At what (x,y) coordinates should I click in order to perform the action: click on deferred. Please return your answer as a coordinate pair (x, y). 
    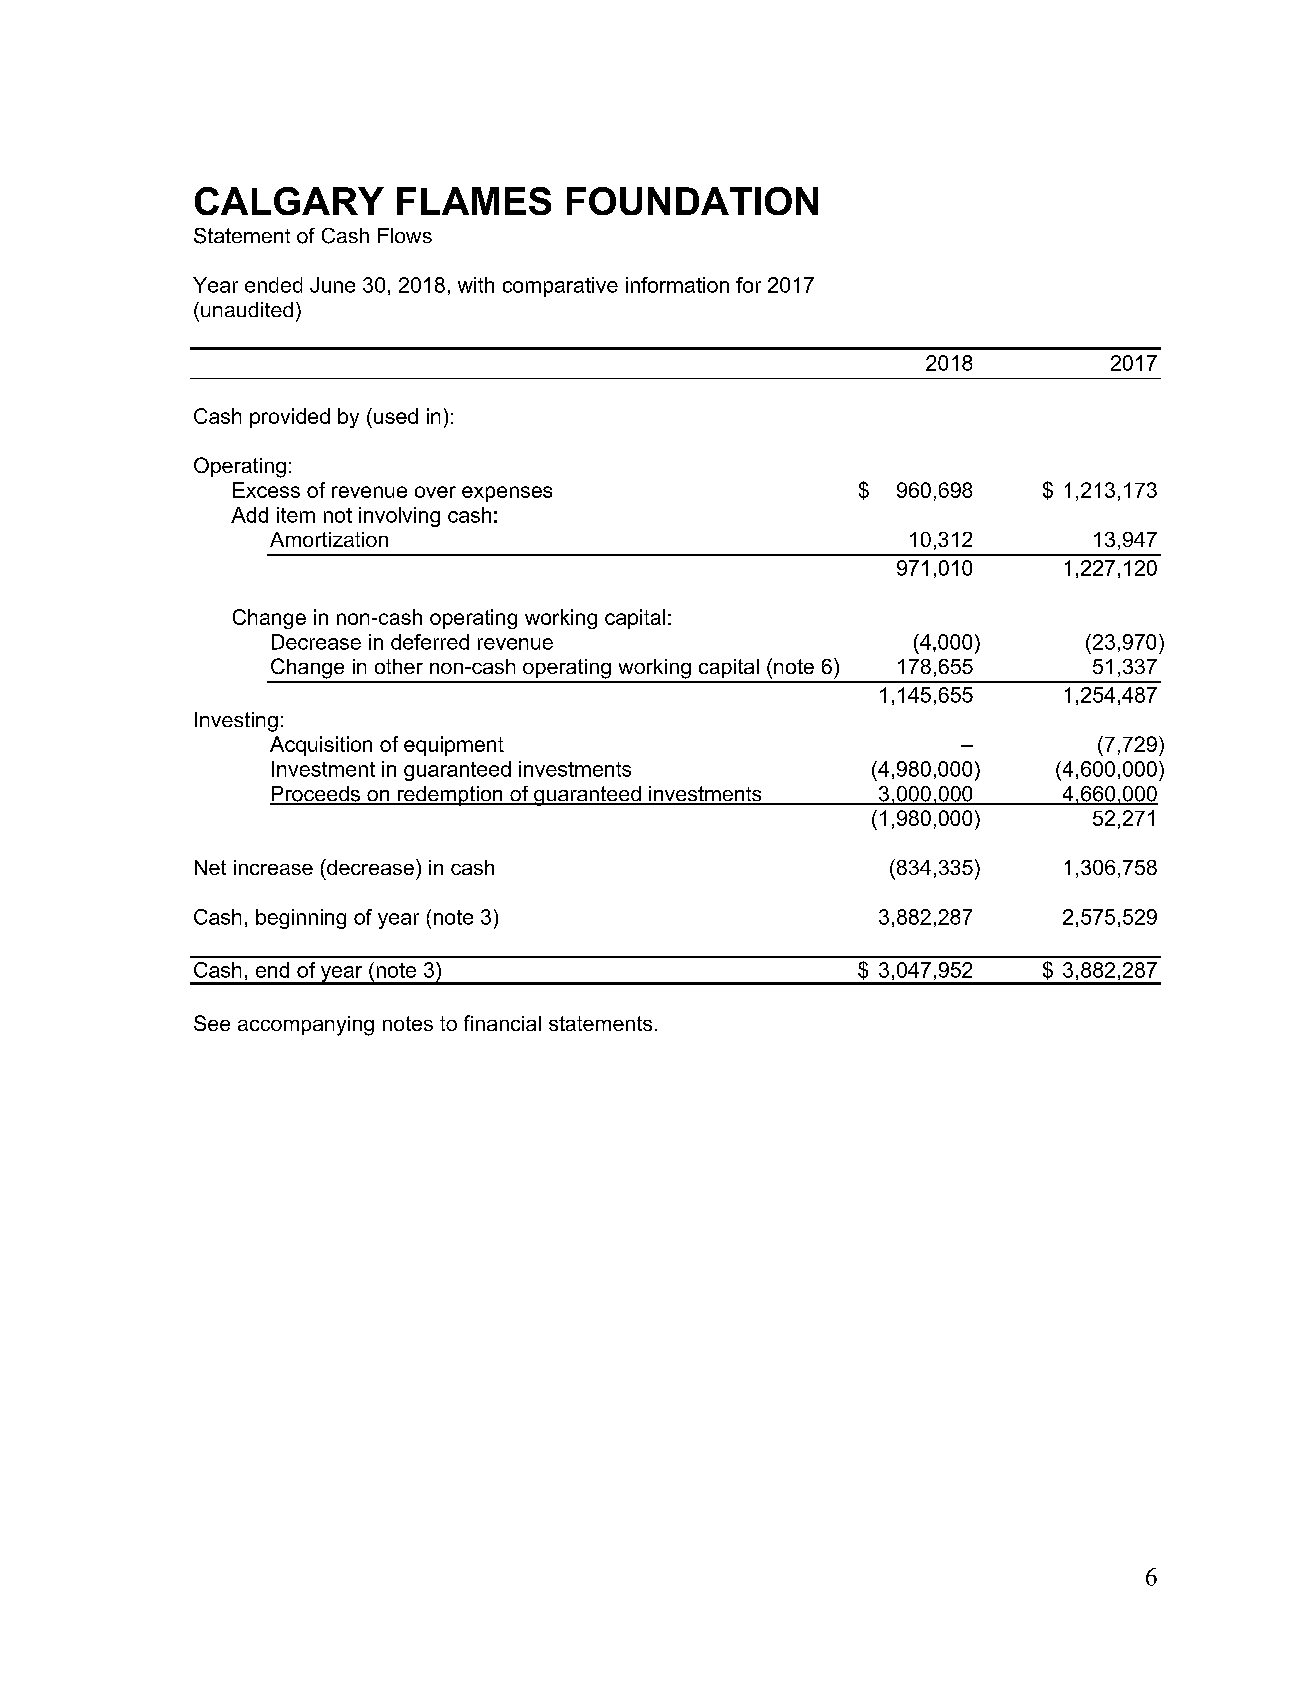
    Looking at the image, I should click on (430, 642).
